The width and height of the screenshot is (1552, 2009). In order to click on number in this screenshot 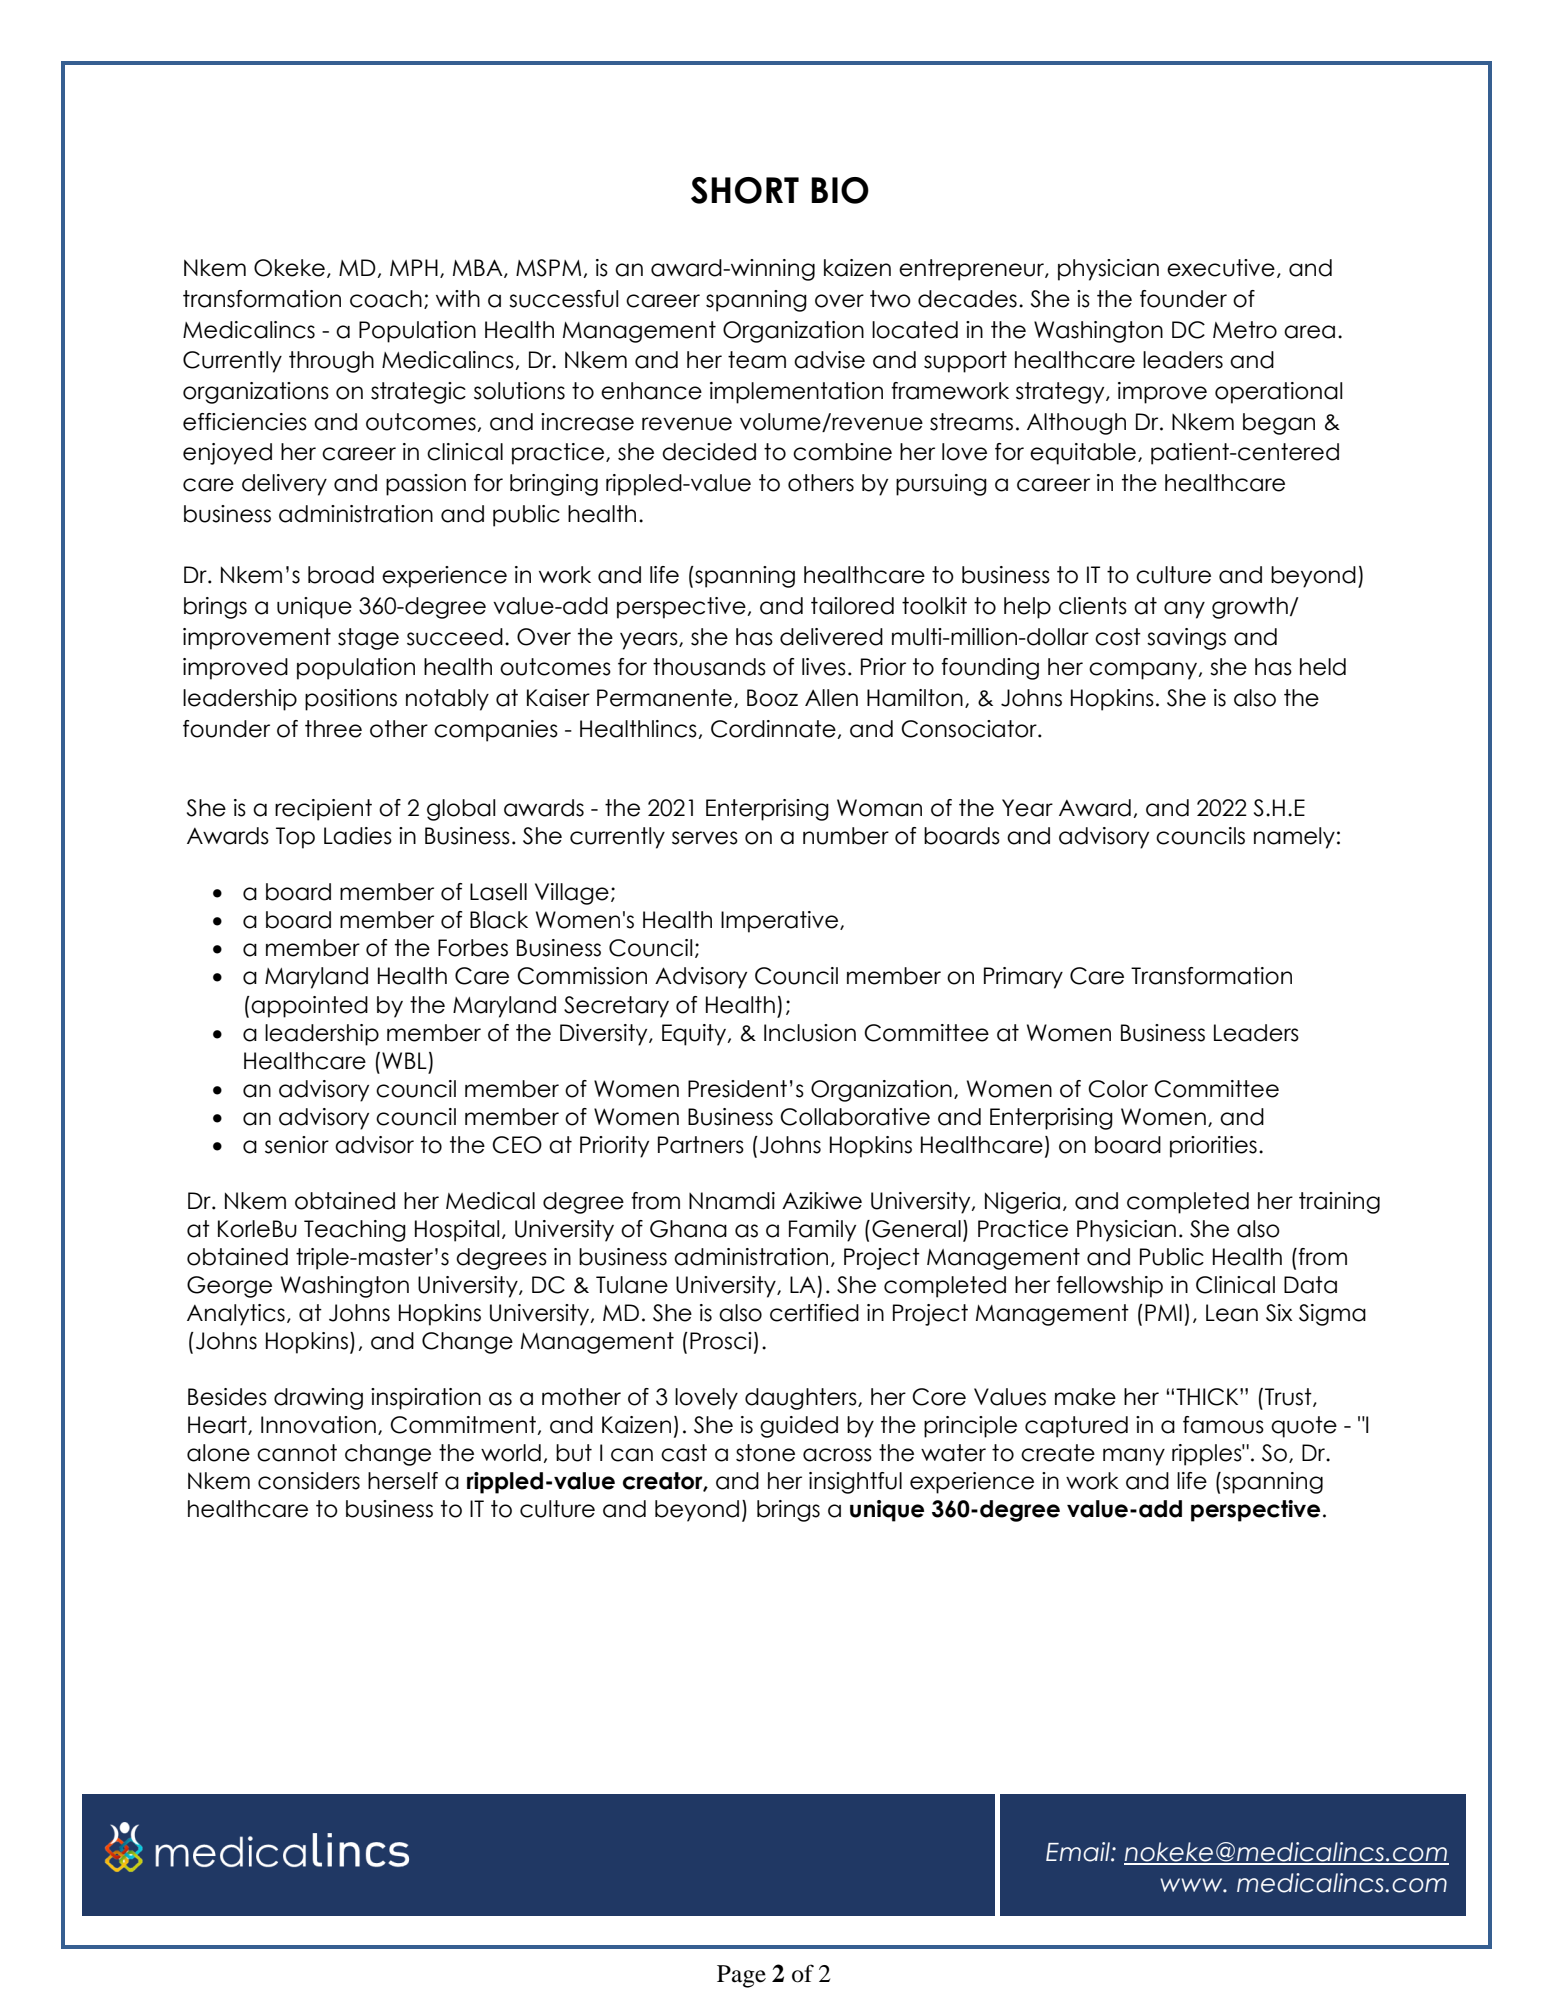, I will do `click(846, 836)`.
